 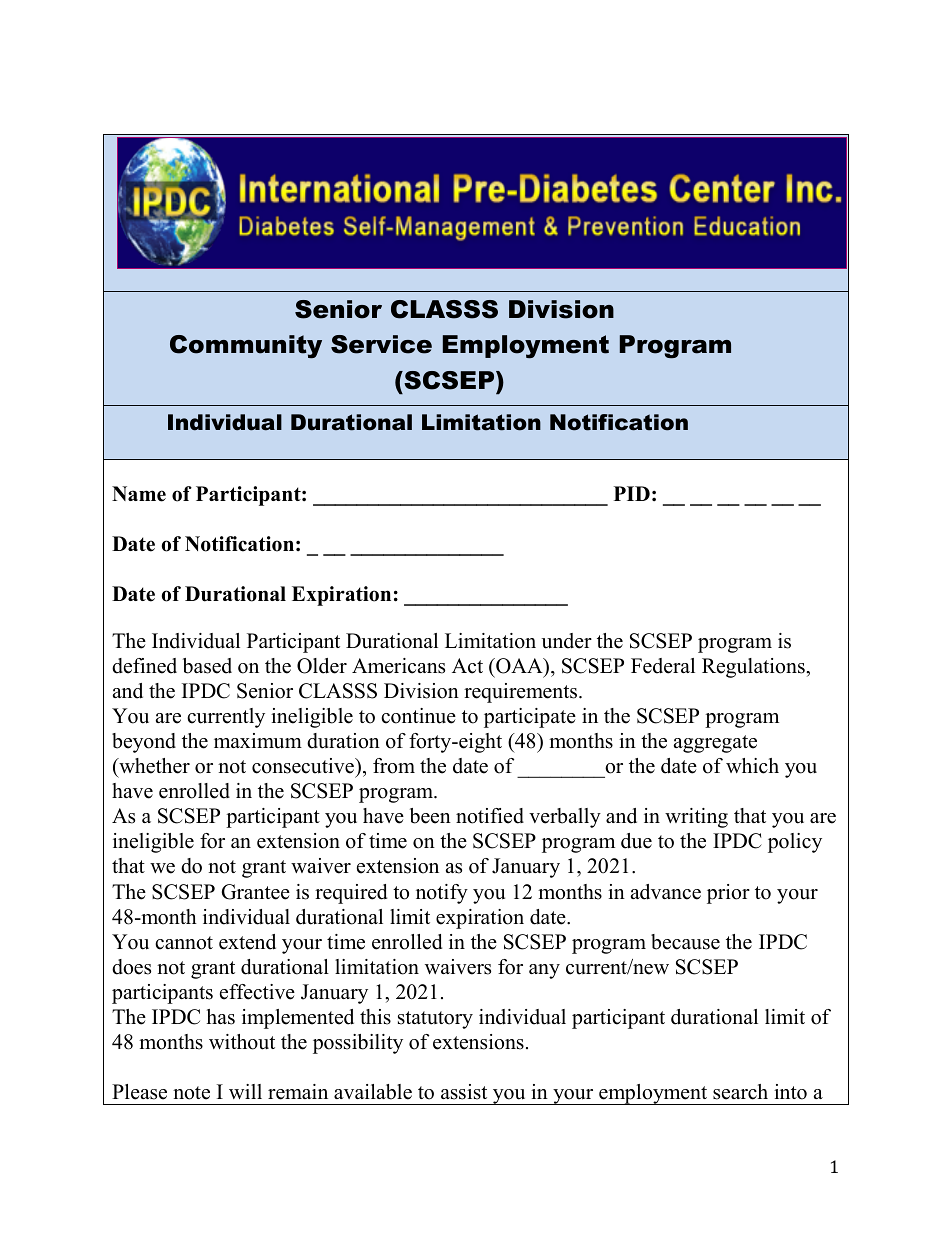 What do you see at coordinates (663, 666) in the screenshot?
I see `Federal` at bounding box center [663, 666].
